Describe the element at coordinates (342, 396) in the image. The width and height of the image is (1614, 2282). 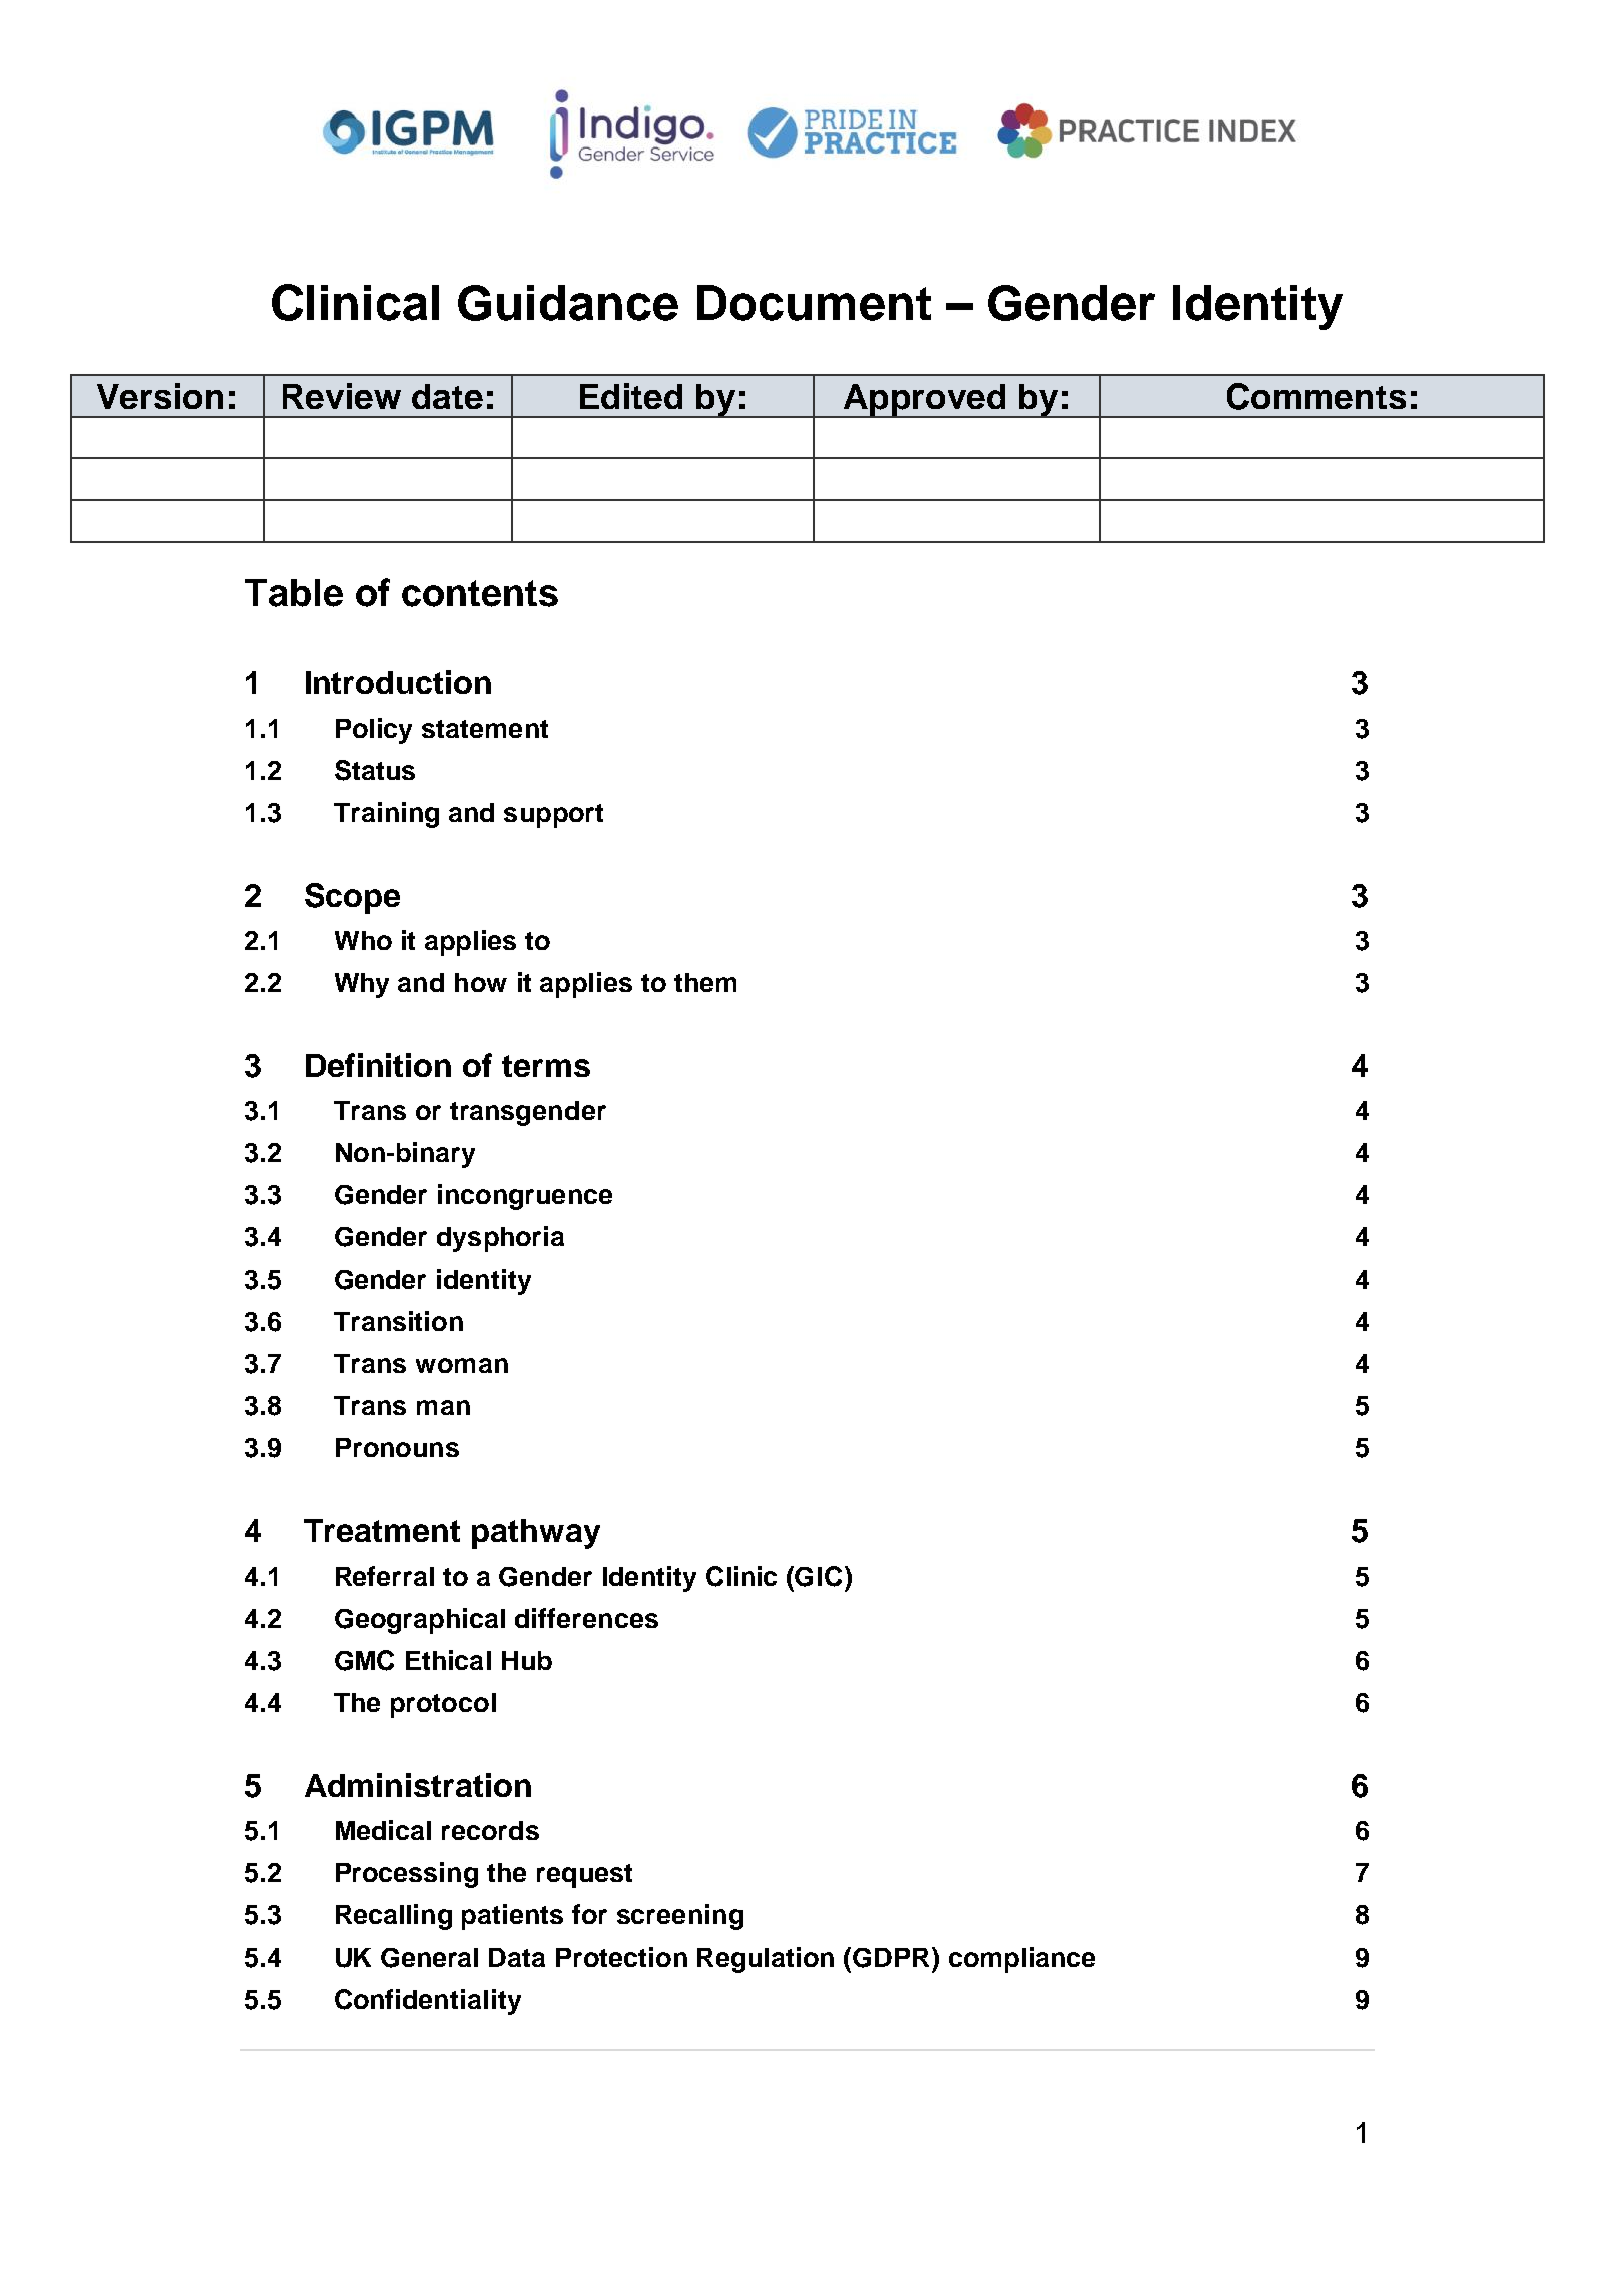
I see `Review` at that location.
